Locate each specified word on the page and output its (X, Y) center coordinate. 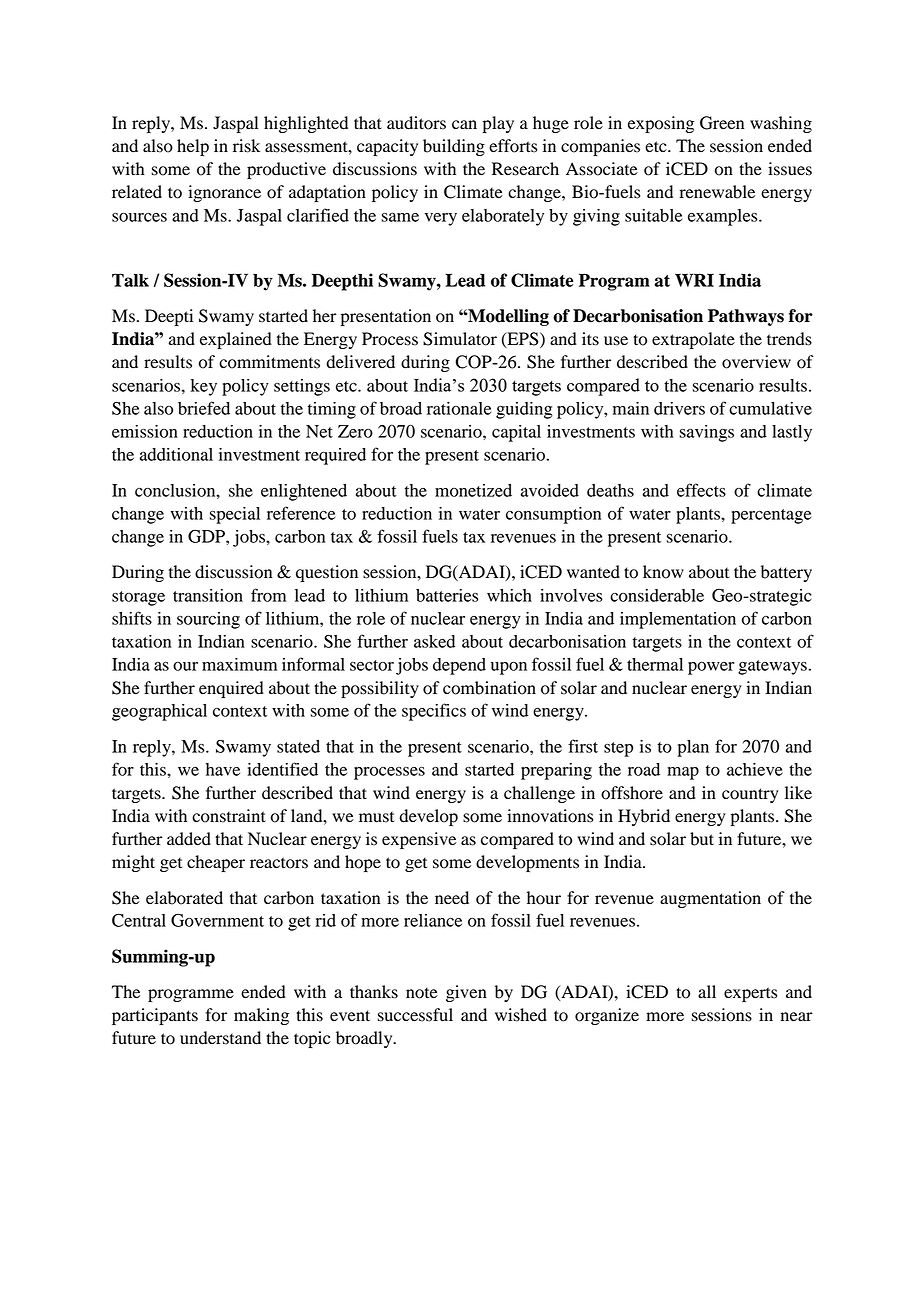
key (204, 387)
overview (756, 362)
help (193, 147)
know (663, 572)
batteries (447, 595)
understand (220, 1038)
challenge (539, 794)
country (750, 795)
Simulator (460, 339)
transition (208, 595)
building (454, 147)
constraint (229, 816)
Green (722, 123)
